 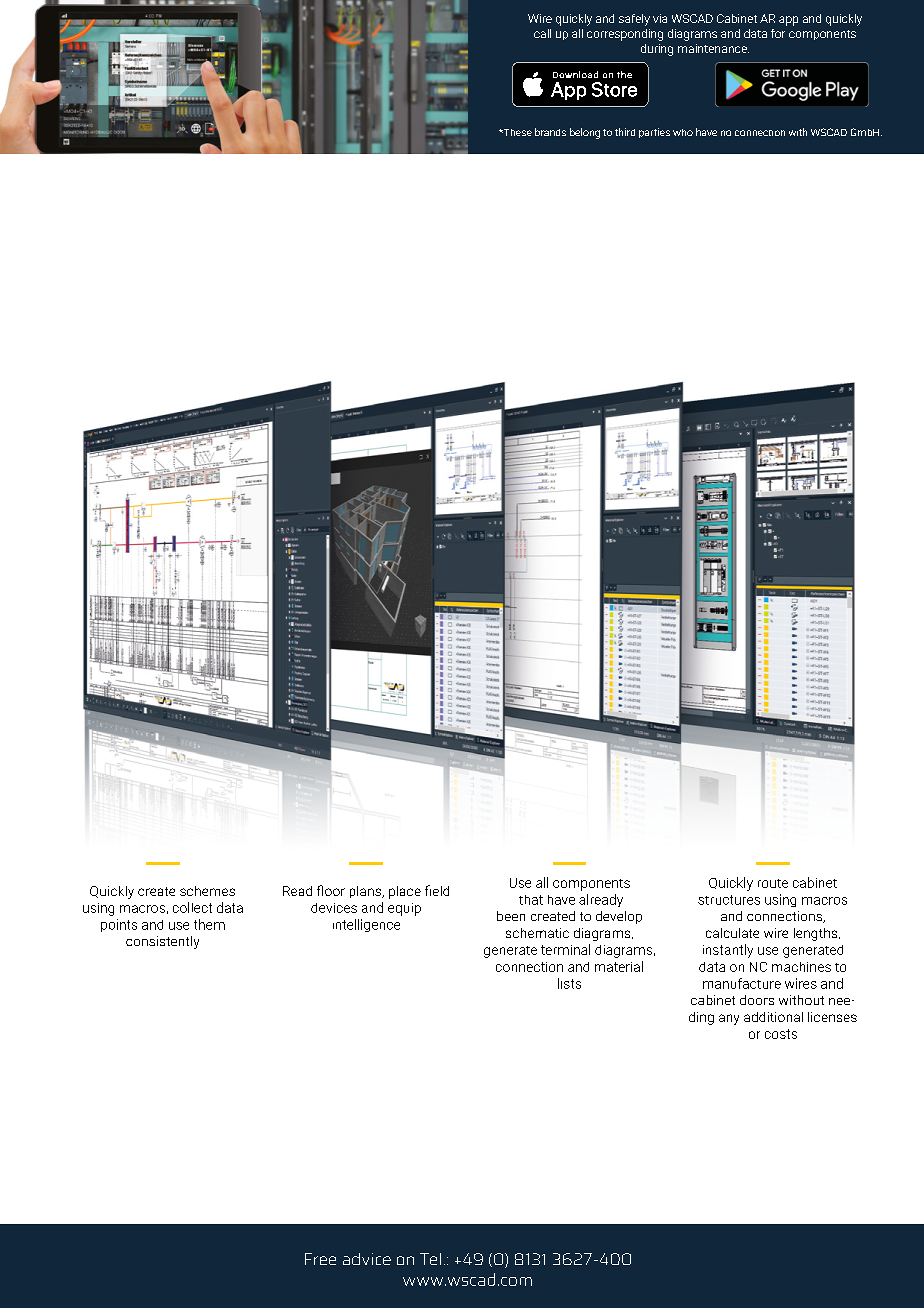 What do you see at coordinates (773, 883) in the screenshot?
I see `route` at bounding box center [773, 883].
